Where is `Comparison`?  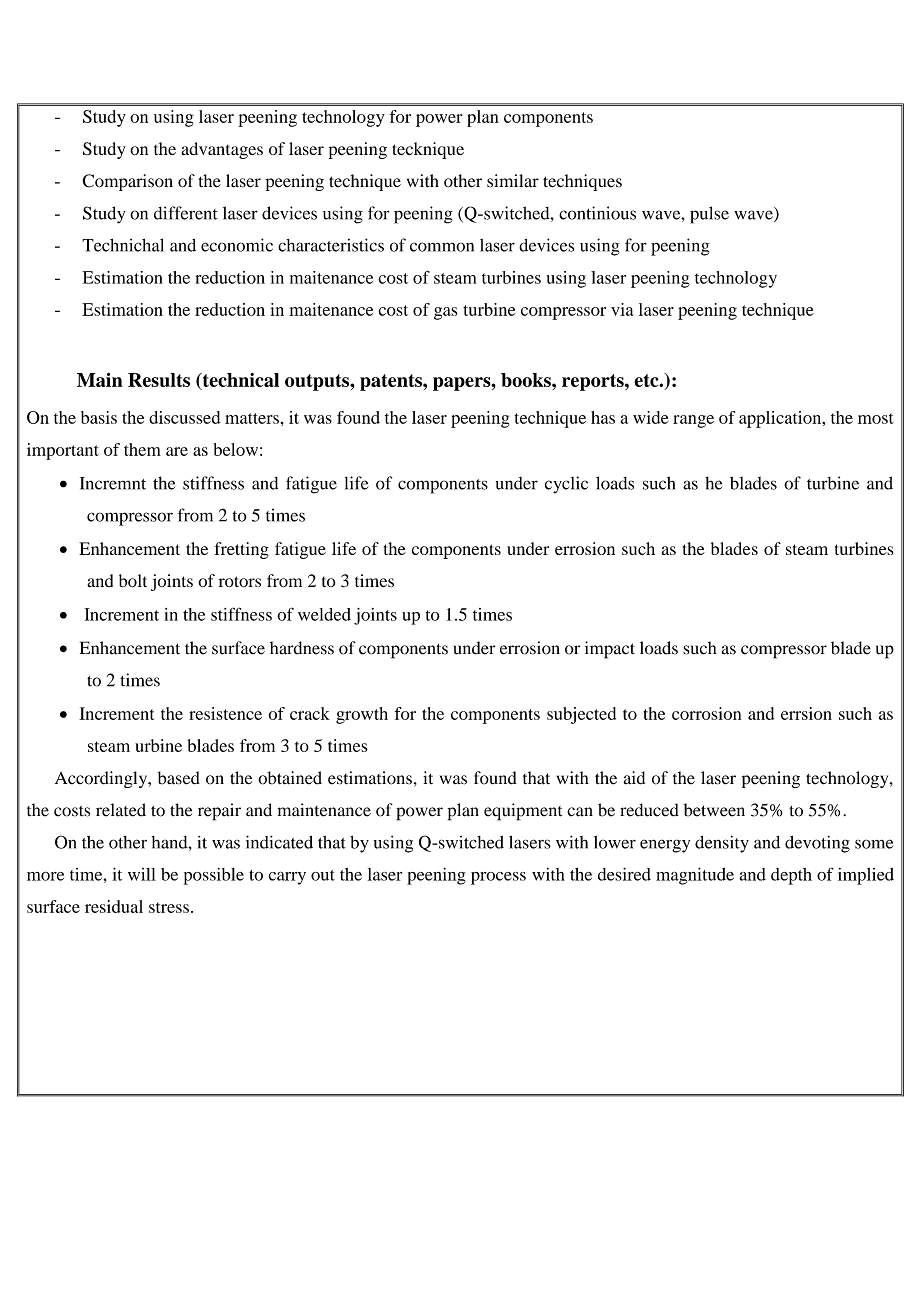
Comparison is located at coordinates (127, 182).
